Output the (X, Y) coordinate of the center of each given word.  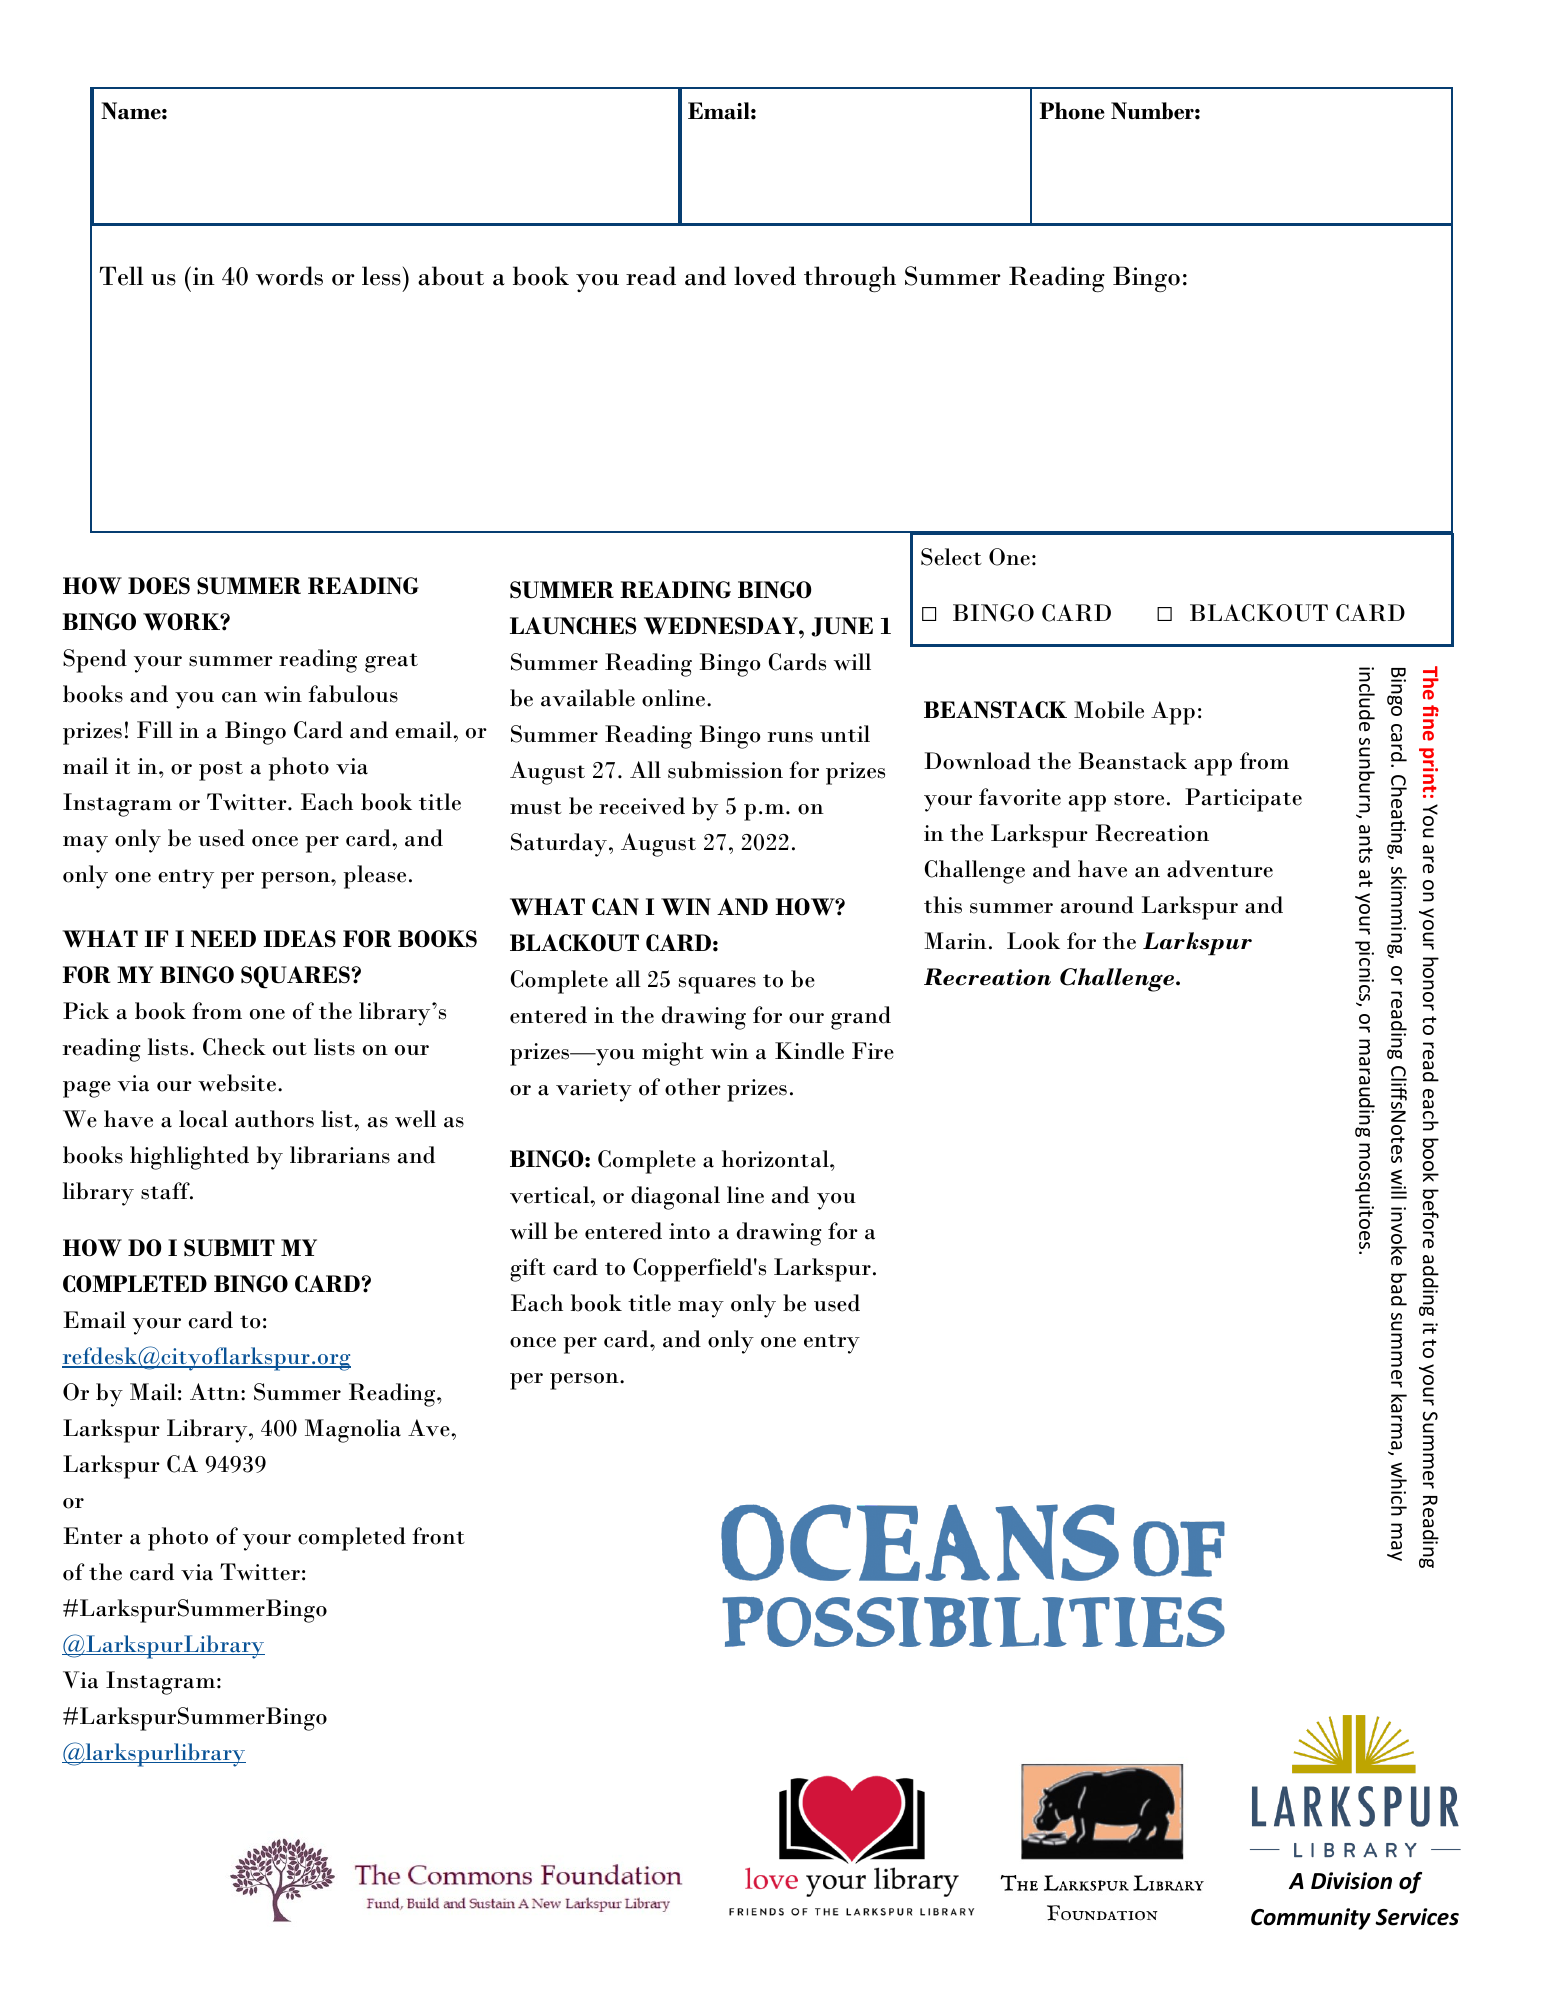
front (438, 1536)
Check (234, 1047)
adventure (1220, 869)
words (289, 276)
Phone (1072, 111)
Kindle (809, 1051)
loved (765, 276)
